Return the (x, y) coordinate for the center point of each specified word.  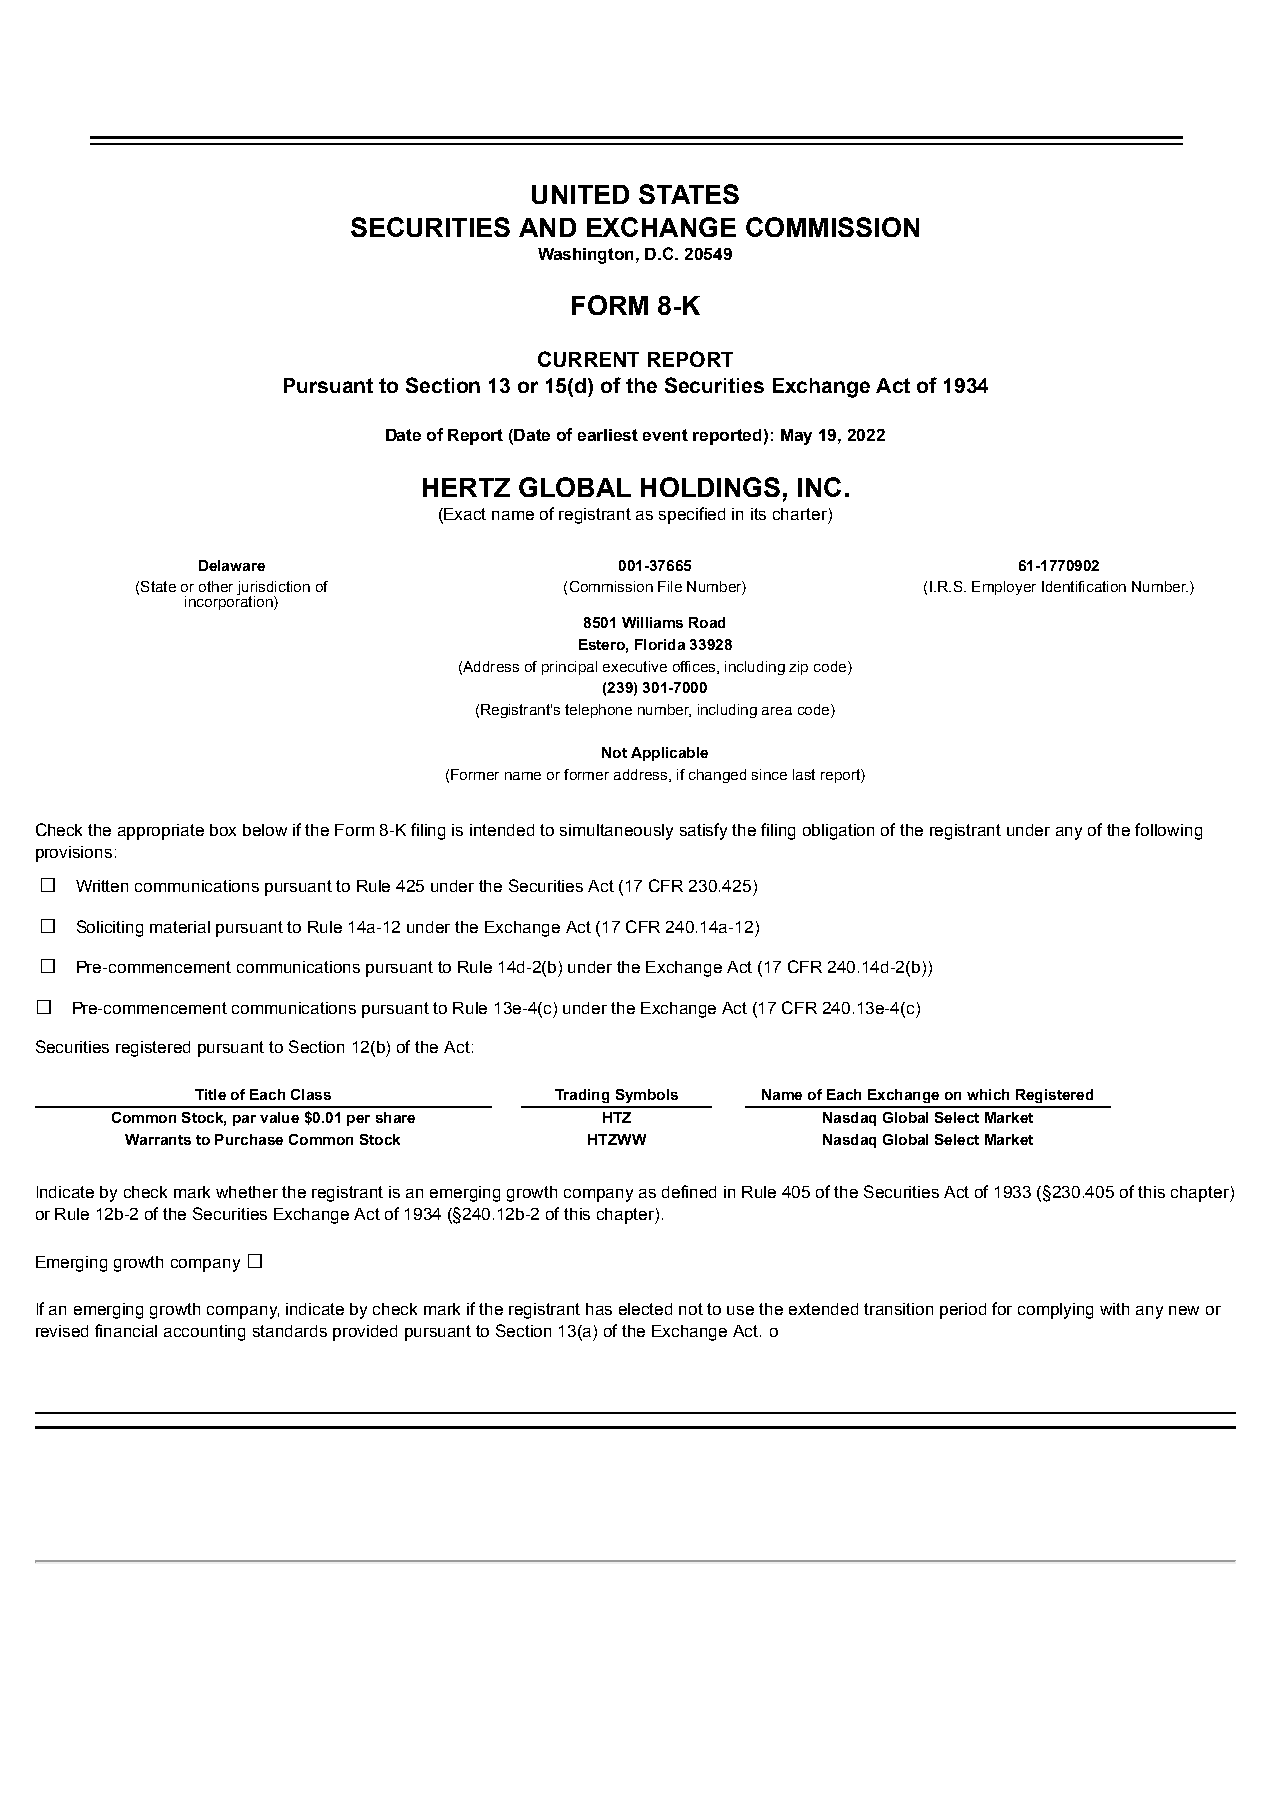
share (395, 1117)
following (1168, 831)
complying (1055, 1311)
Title (210, 1094)
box (223, 830)
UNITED (580, 194)
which (988, 1094)
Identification (1084, 586)
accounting (204, 1333)
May (796, 437)
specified (692, 515)
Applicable (669, 754)
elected (645, 1309)
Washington (587, 256)
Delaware (232, 565)
